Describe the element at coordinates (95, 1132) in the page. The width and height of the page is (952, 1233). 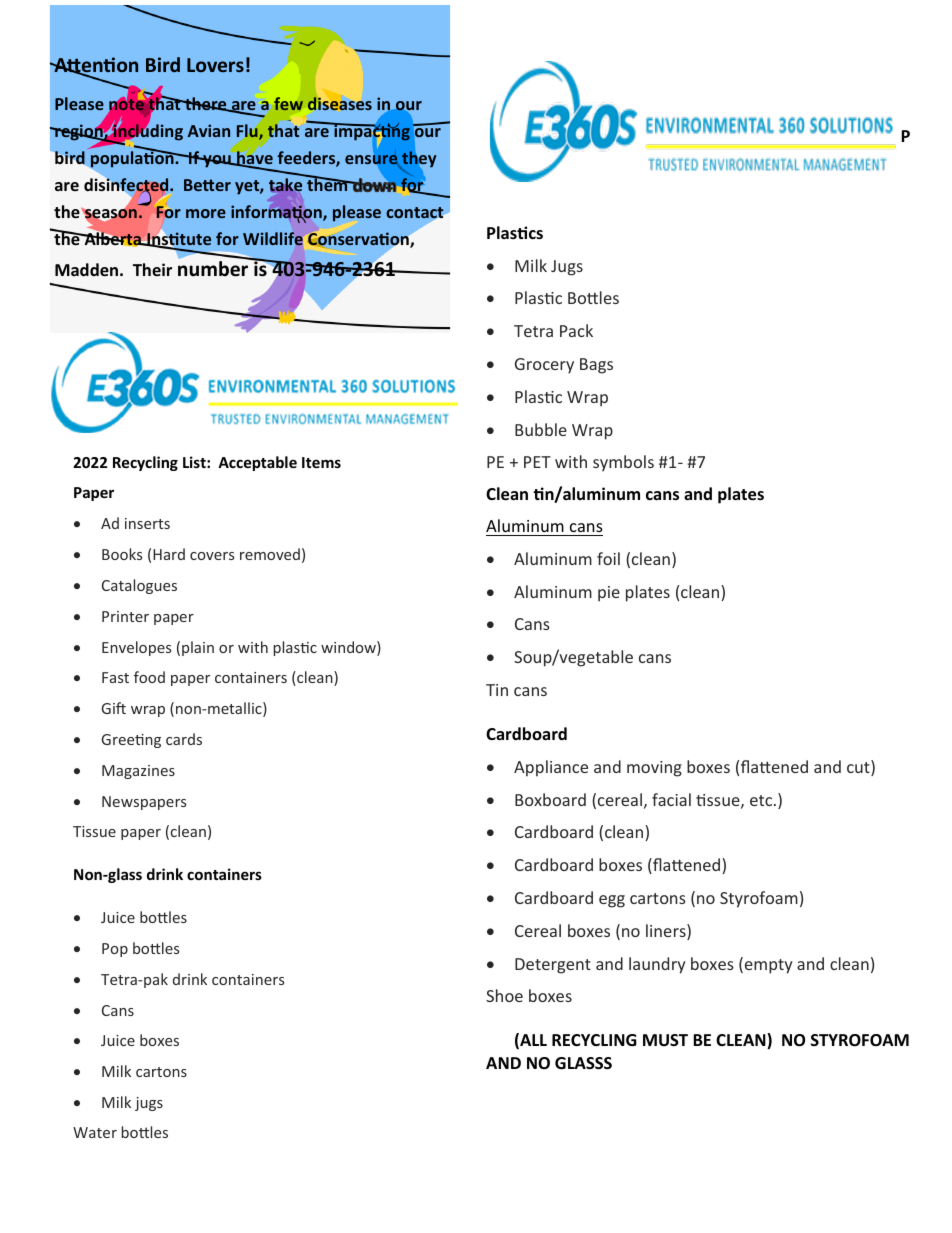
I see `Water` at that location.
